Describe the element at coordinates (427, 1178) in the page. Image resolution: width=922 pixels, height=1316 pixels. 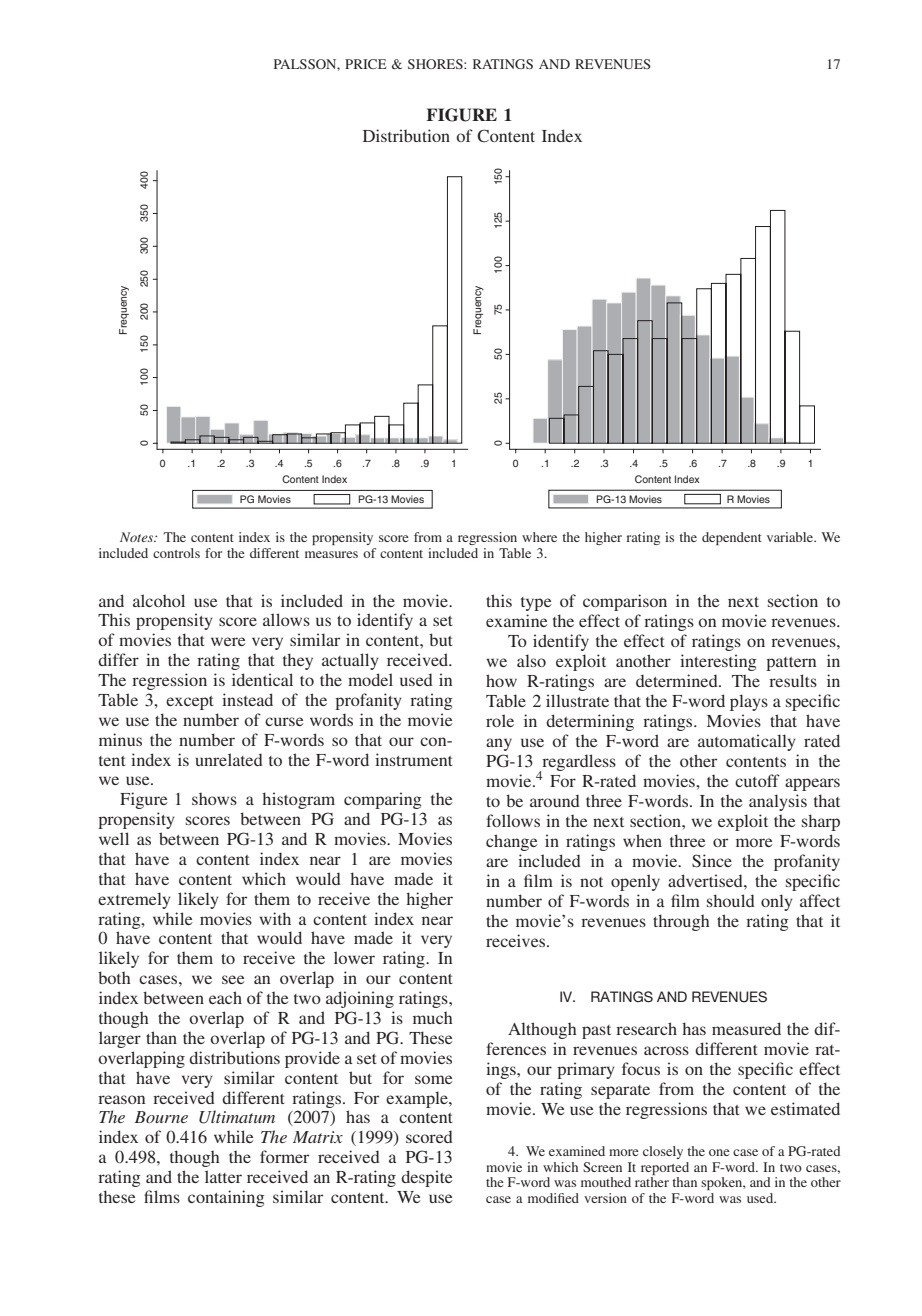
I see `despite` at that location.
